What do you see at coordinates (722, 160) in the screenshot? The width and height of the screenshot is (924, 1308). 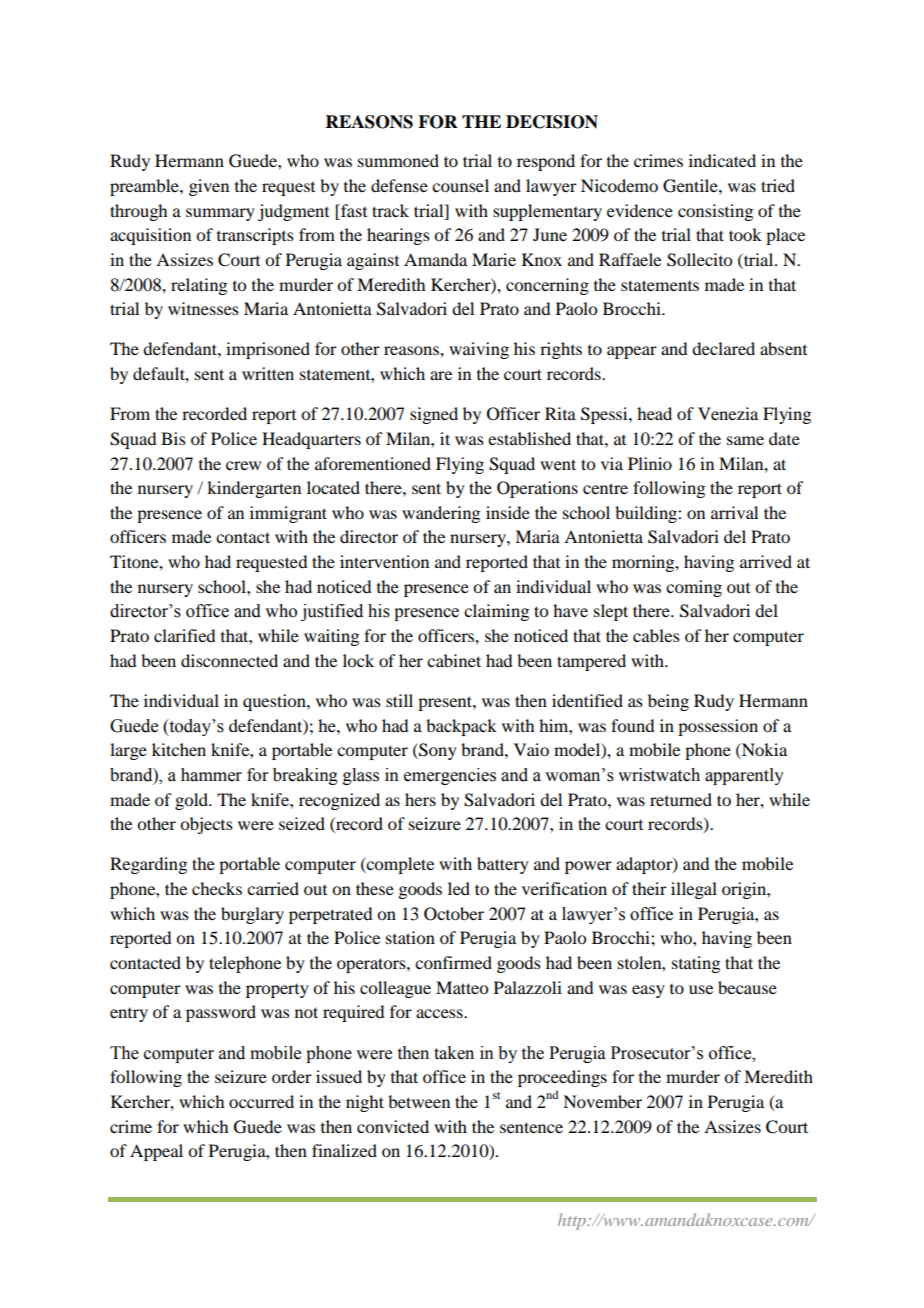 I see `indicated` at bounding box center [722, 160].
